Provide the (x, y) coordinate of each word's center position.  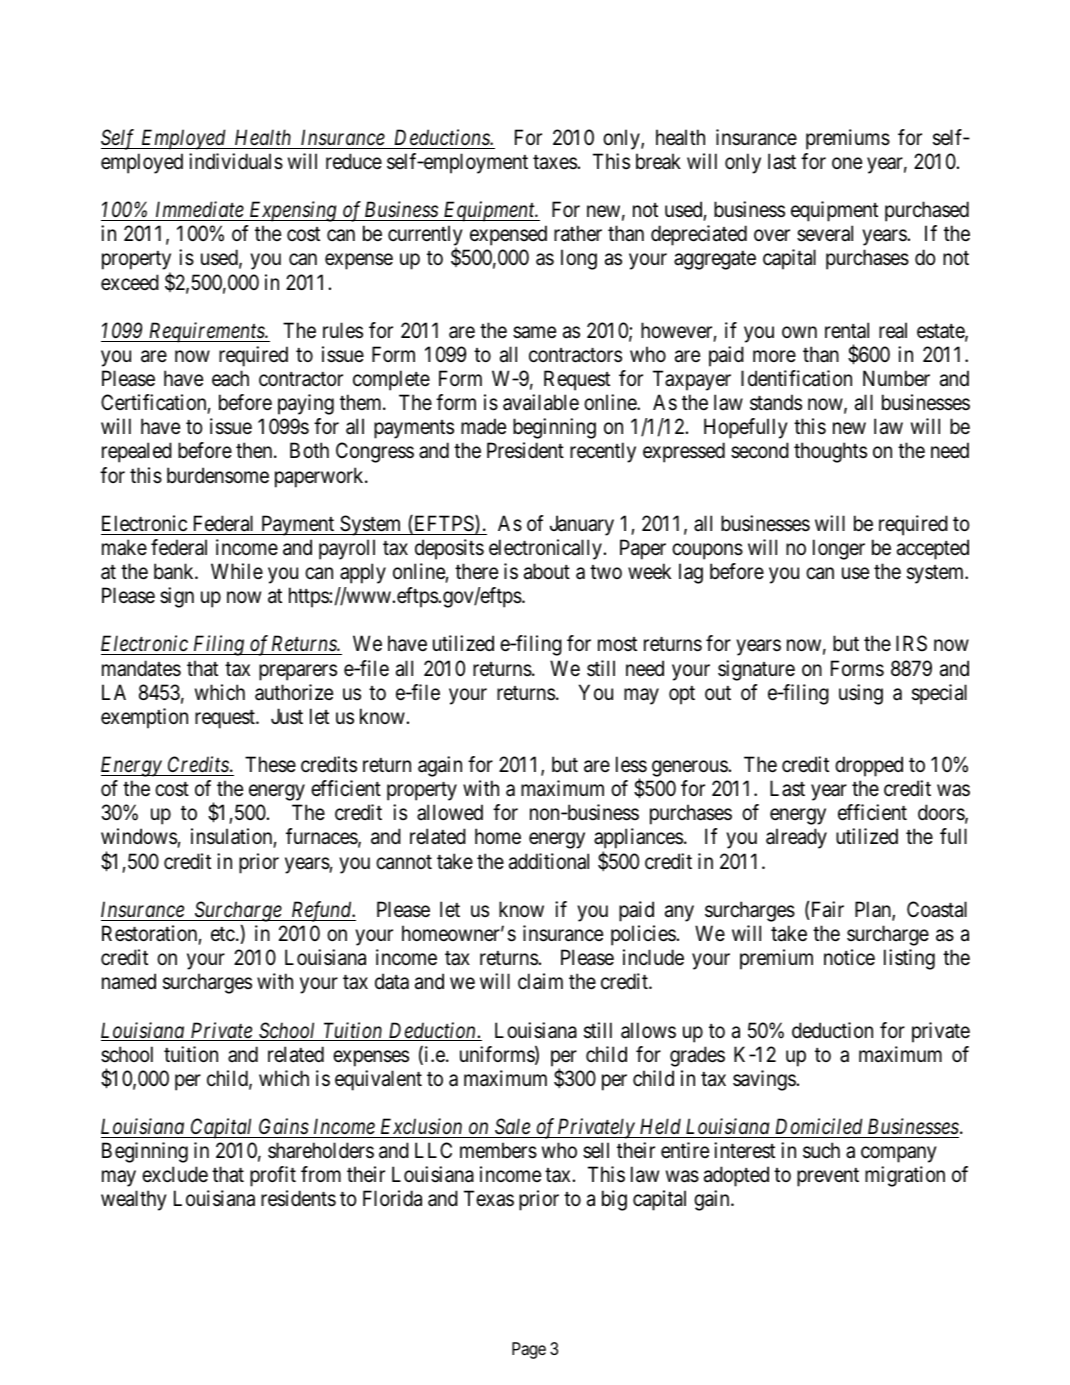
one (847, 163)
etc (223, 934)
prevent (828, 1177)
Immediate (200, 209)
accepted (933, 549)
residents (298, 1198)
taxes (555, 162)
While (237, 571)
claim (540, 981)
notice (849, 957)
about (547, 571)
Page (529, 1350)
